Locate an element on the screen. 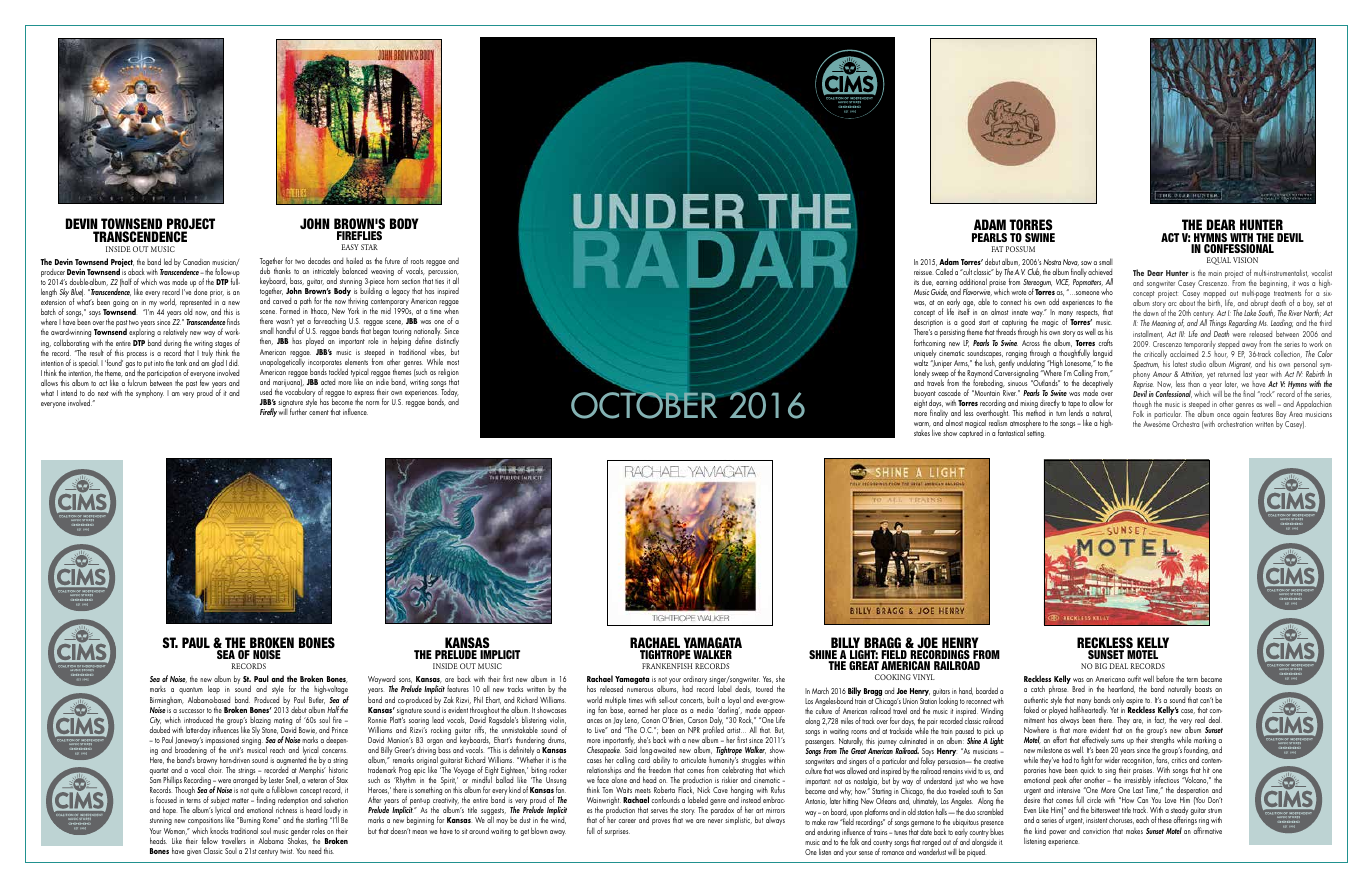  participation is located at coordinates (164, 375).
